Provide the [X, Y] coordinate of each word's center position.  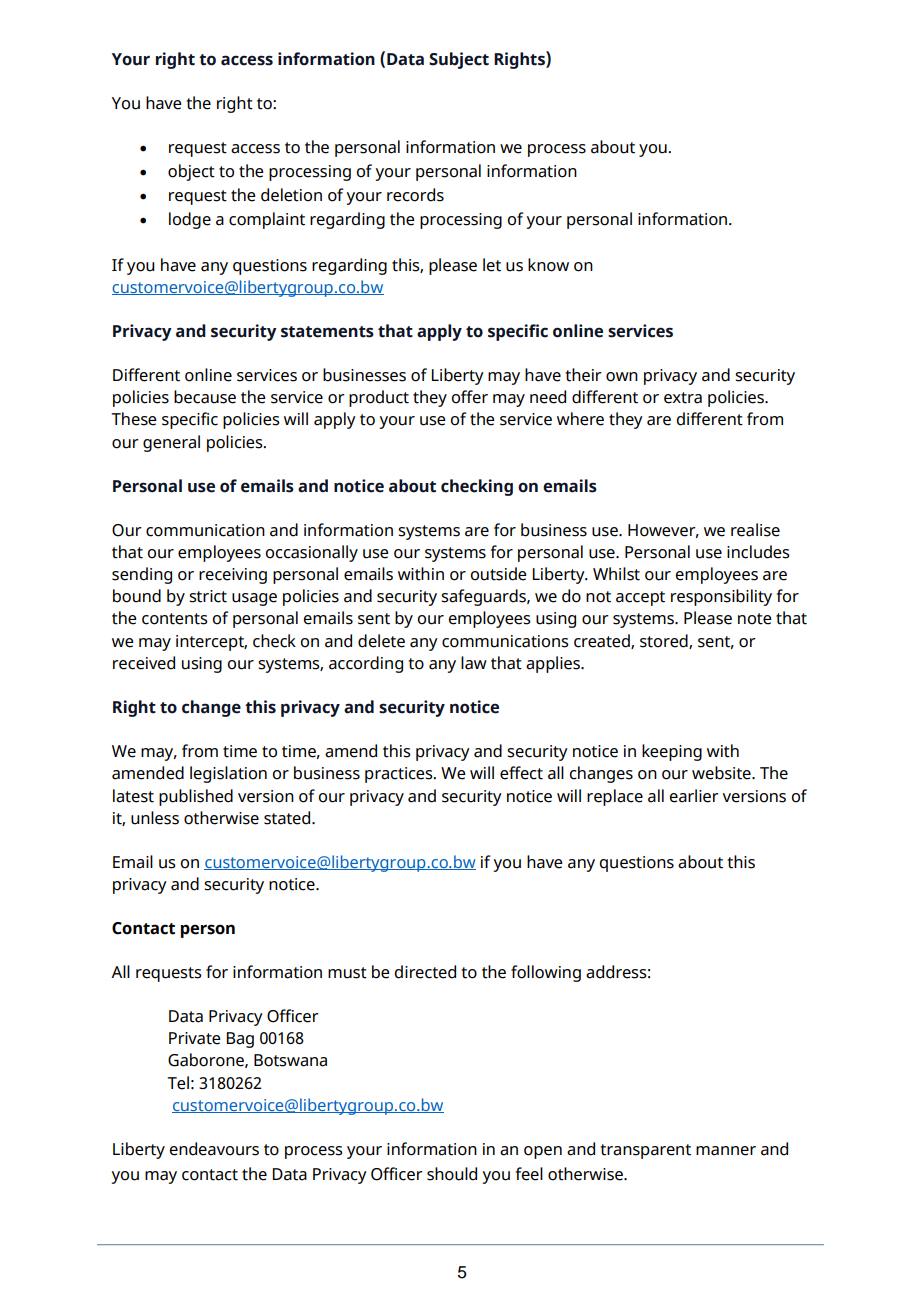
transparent [645, 1151]
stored [665, 641]
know [548, 265]
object [191, 172]
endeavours [214, 1149]
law [474, 663]
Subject [459, 60]
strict [208, 596]
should [452, 1174]
